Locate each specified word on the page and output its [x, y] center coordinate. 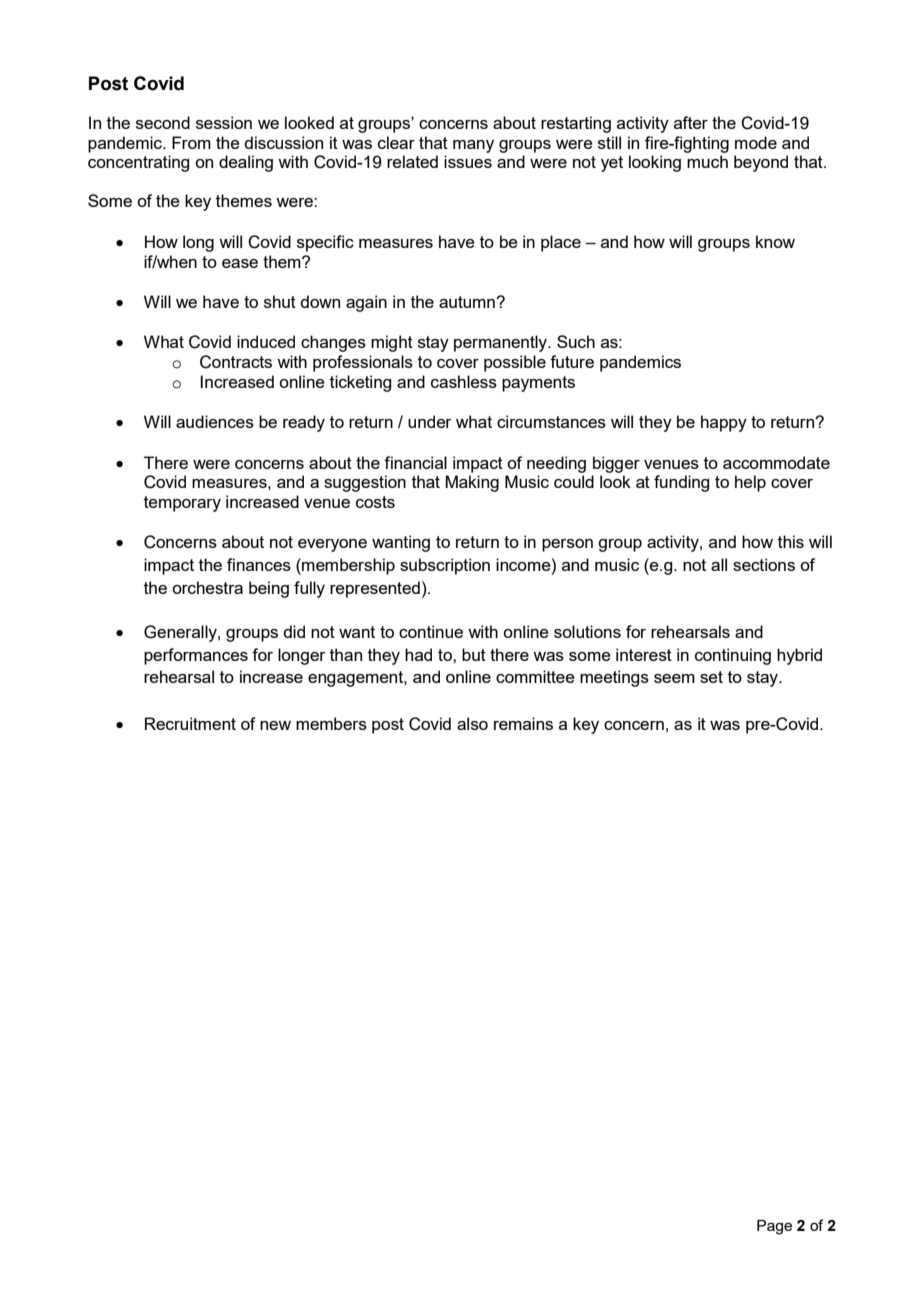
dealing [246, 163]
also [472, 723]
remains [523, 723]
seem [674, 678]
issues [468, 161]
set [711, 677]
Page [774, 1227]
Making [472, 483]
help [750, 483]
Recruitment [190, 723]
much [707, 161]
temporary [182, 504]
